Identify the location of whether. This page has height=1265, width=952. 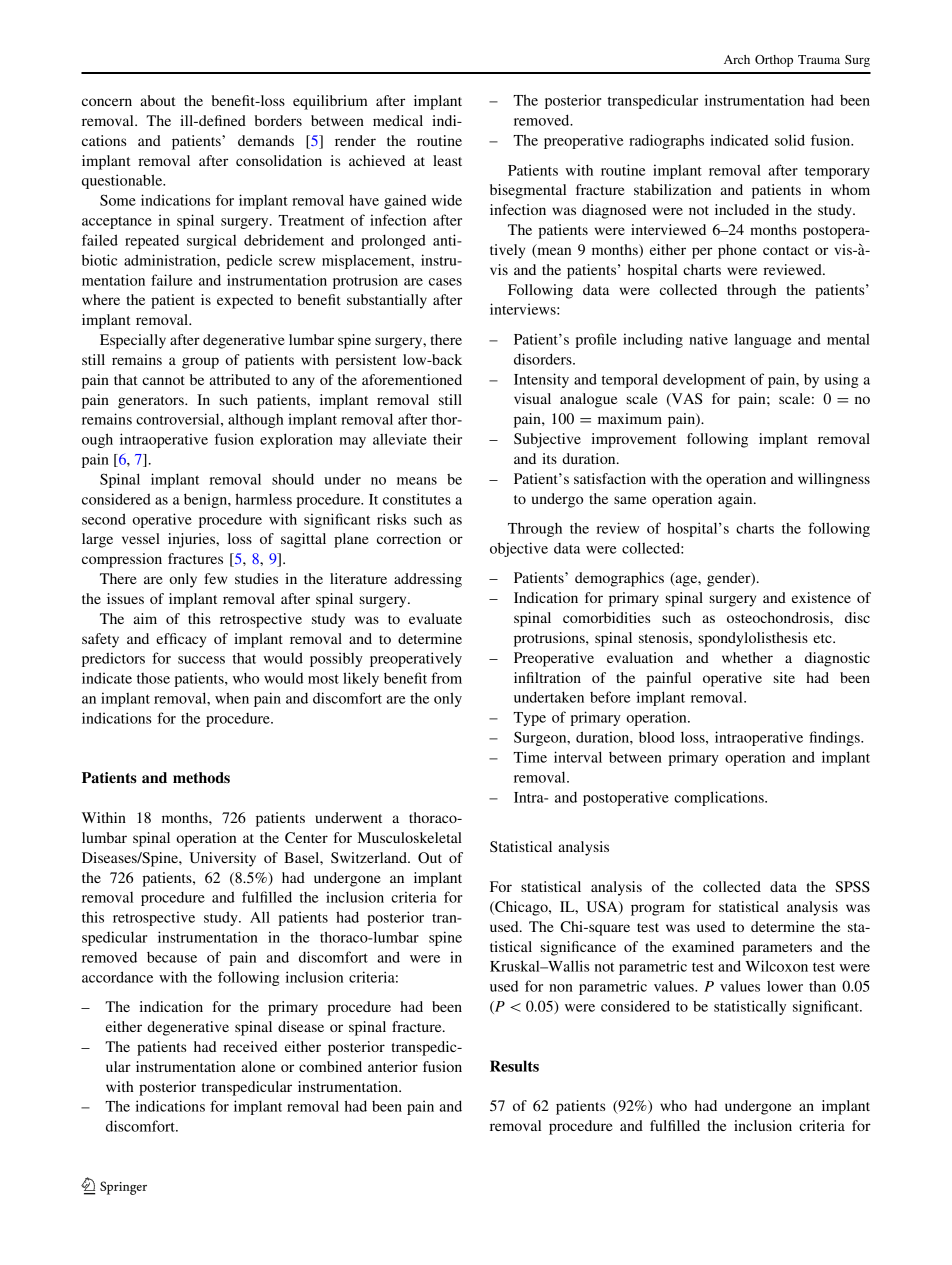
(747, 657).
